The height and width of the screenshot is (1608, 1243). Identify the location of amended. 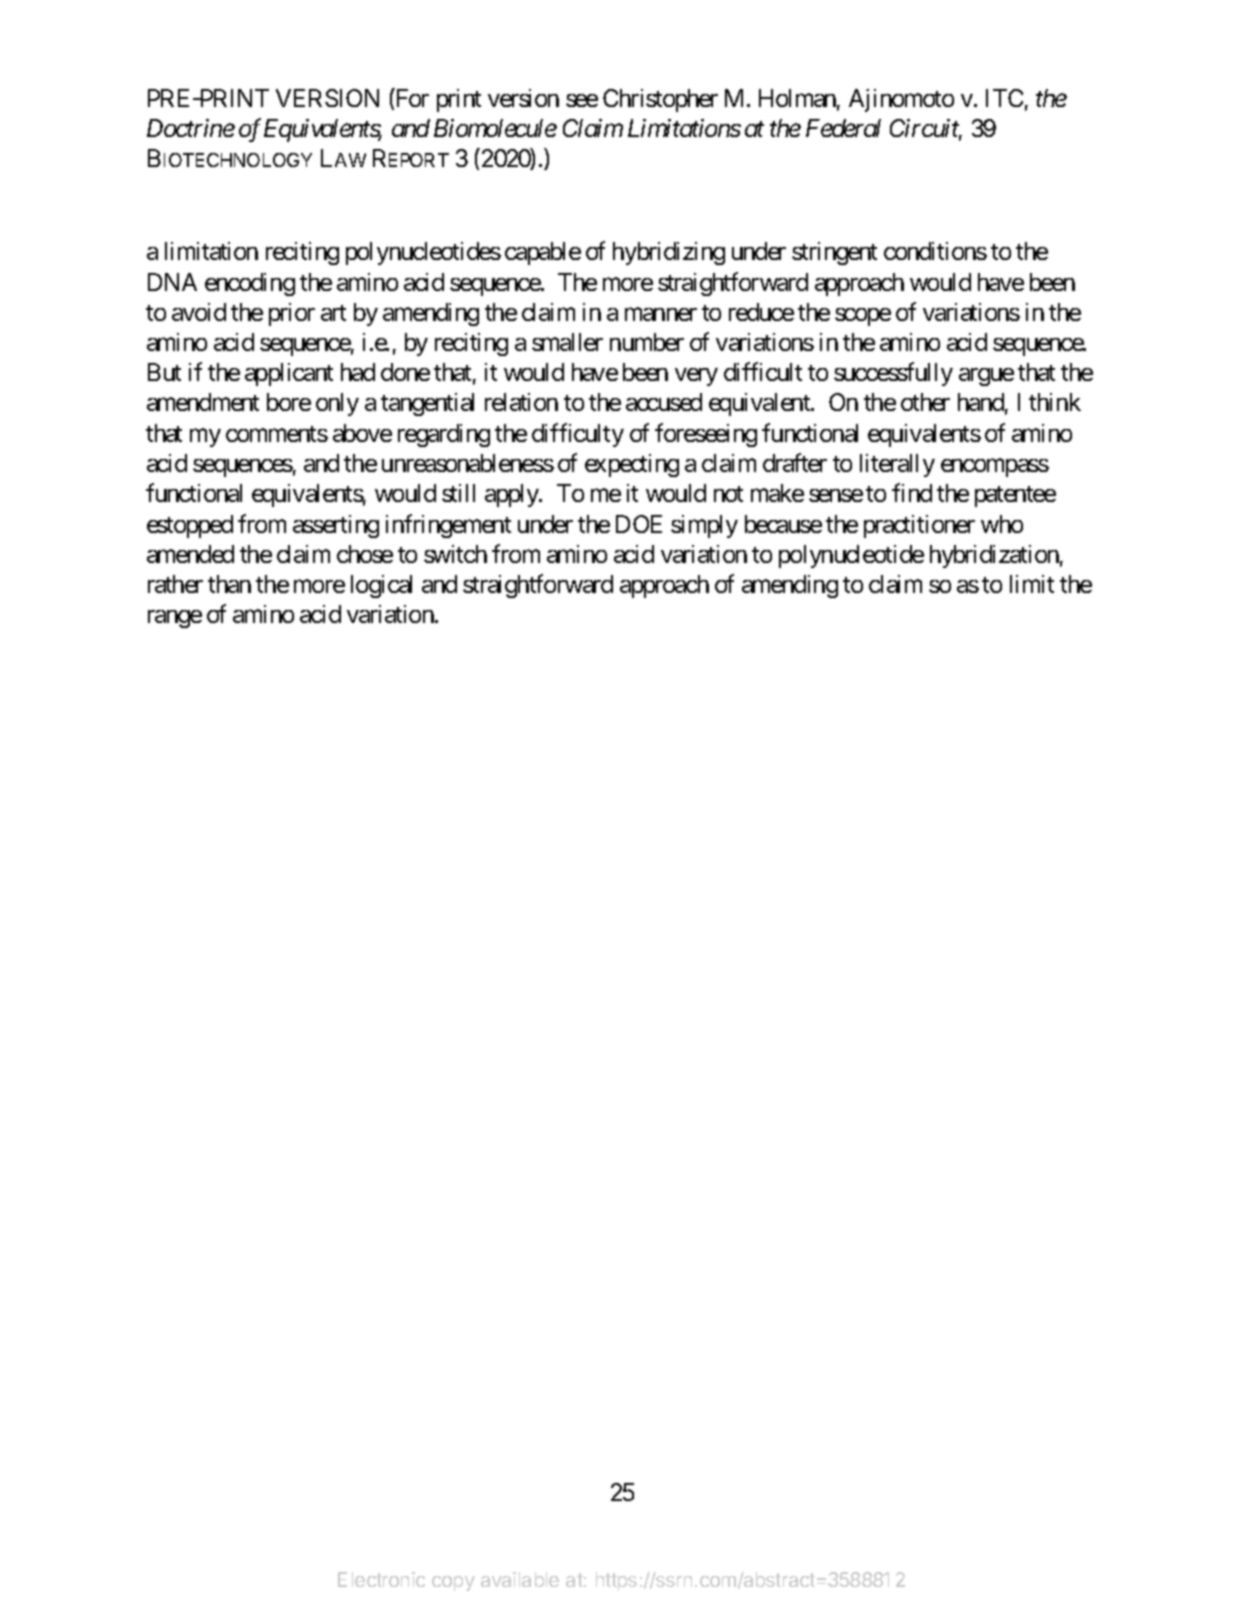
(190, 554).
